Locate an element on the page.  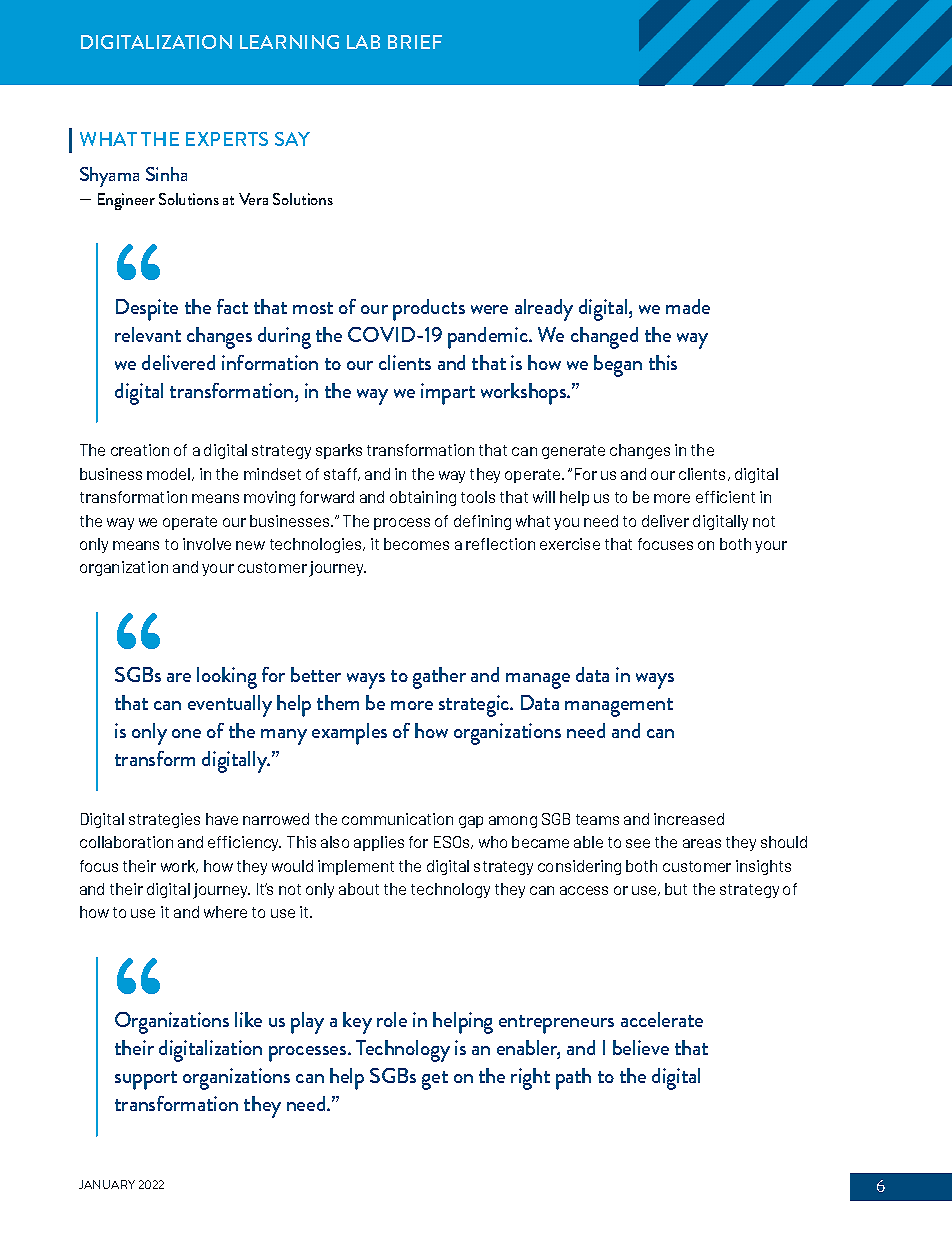
BRIEF is located at coordinates (415, 42).
